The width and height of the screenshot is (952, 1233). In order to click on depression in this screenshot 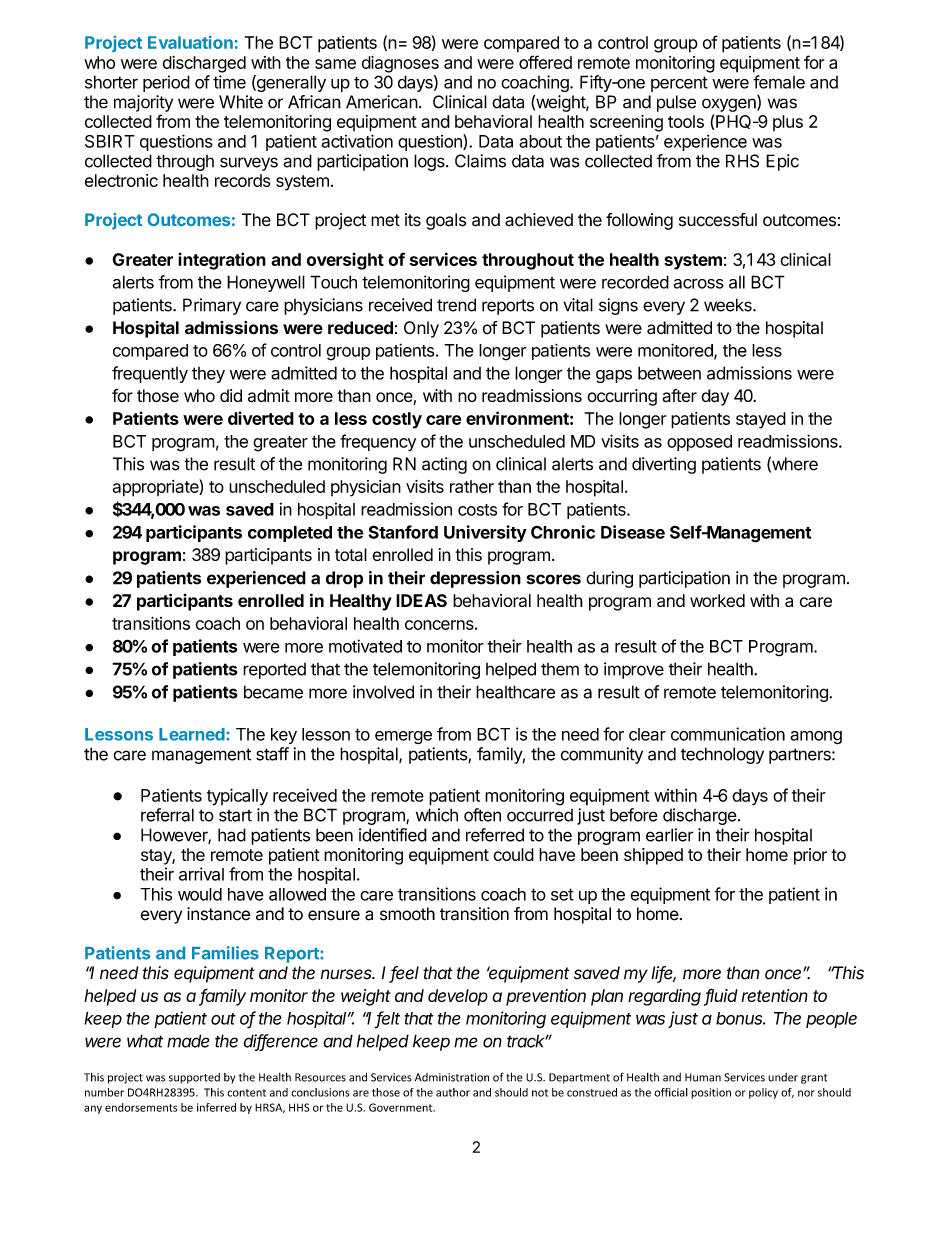, I will do `click(475, 579)`.
